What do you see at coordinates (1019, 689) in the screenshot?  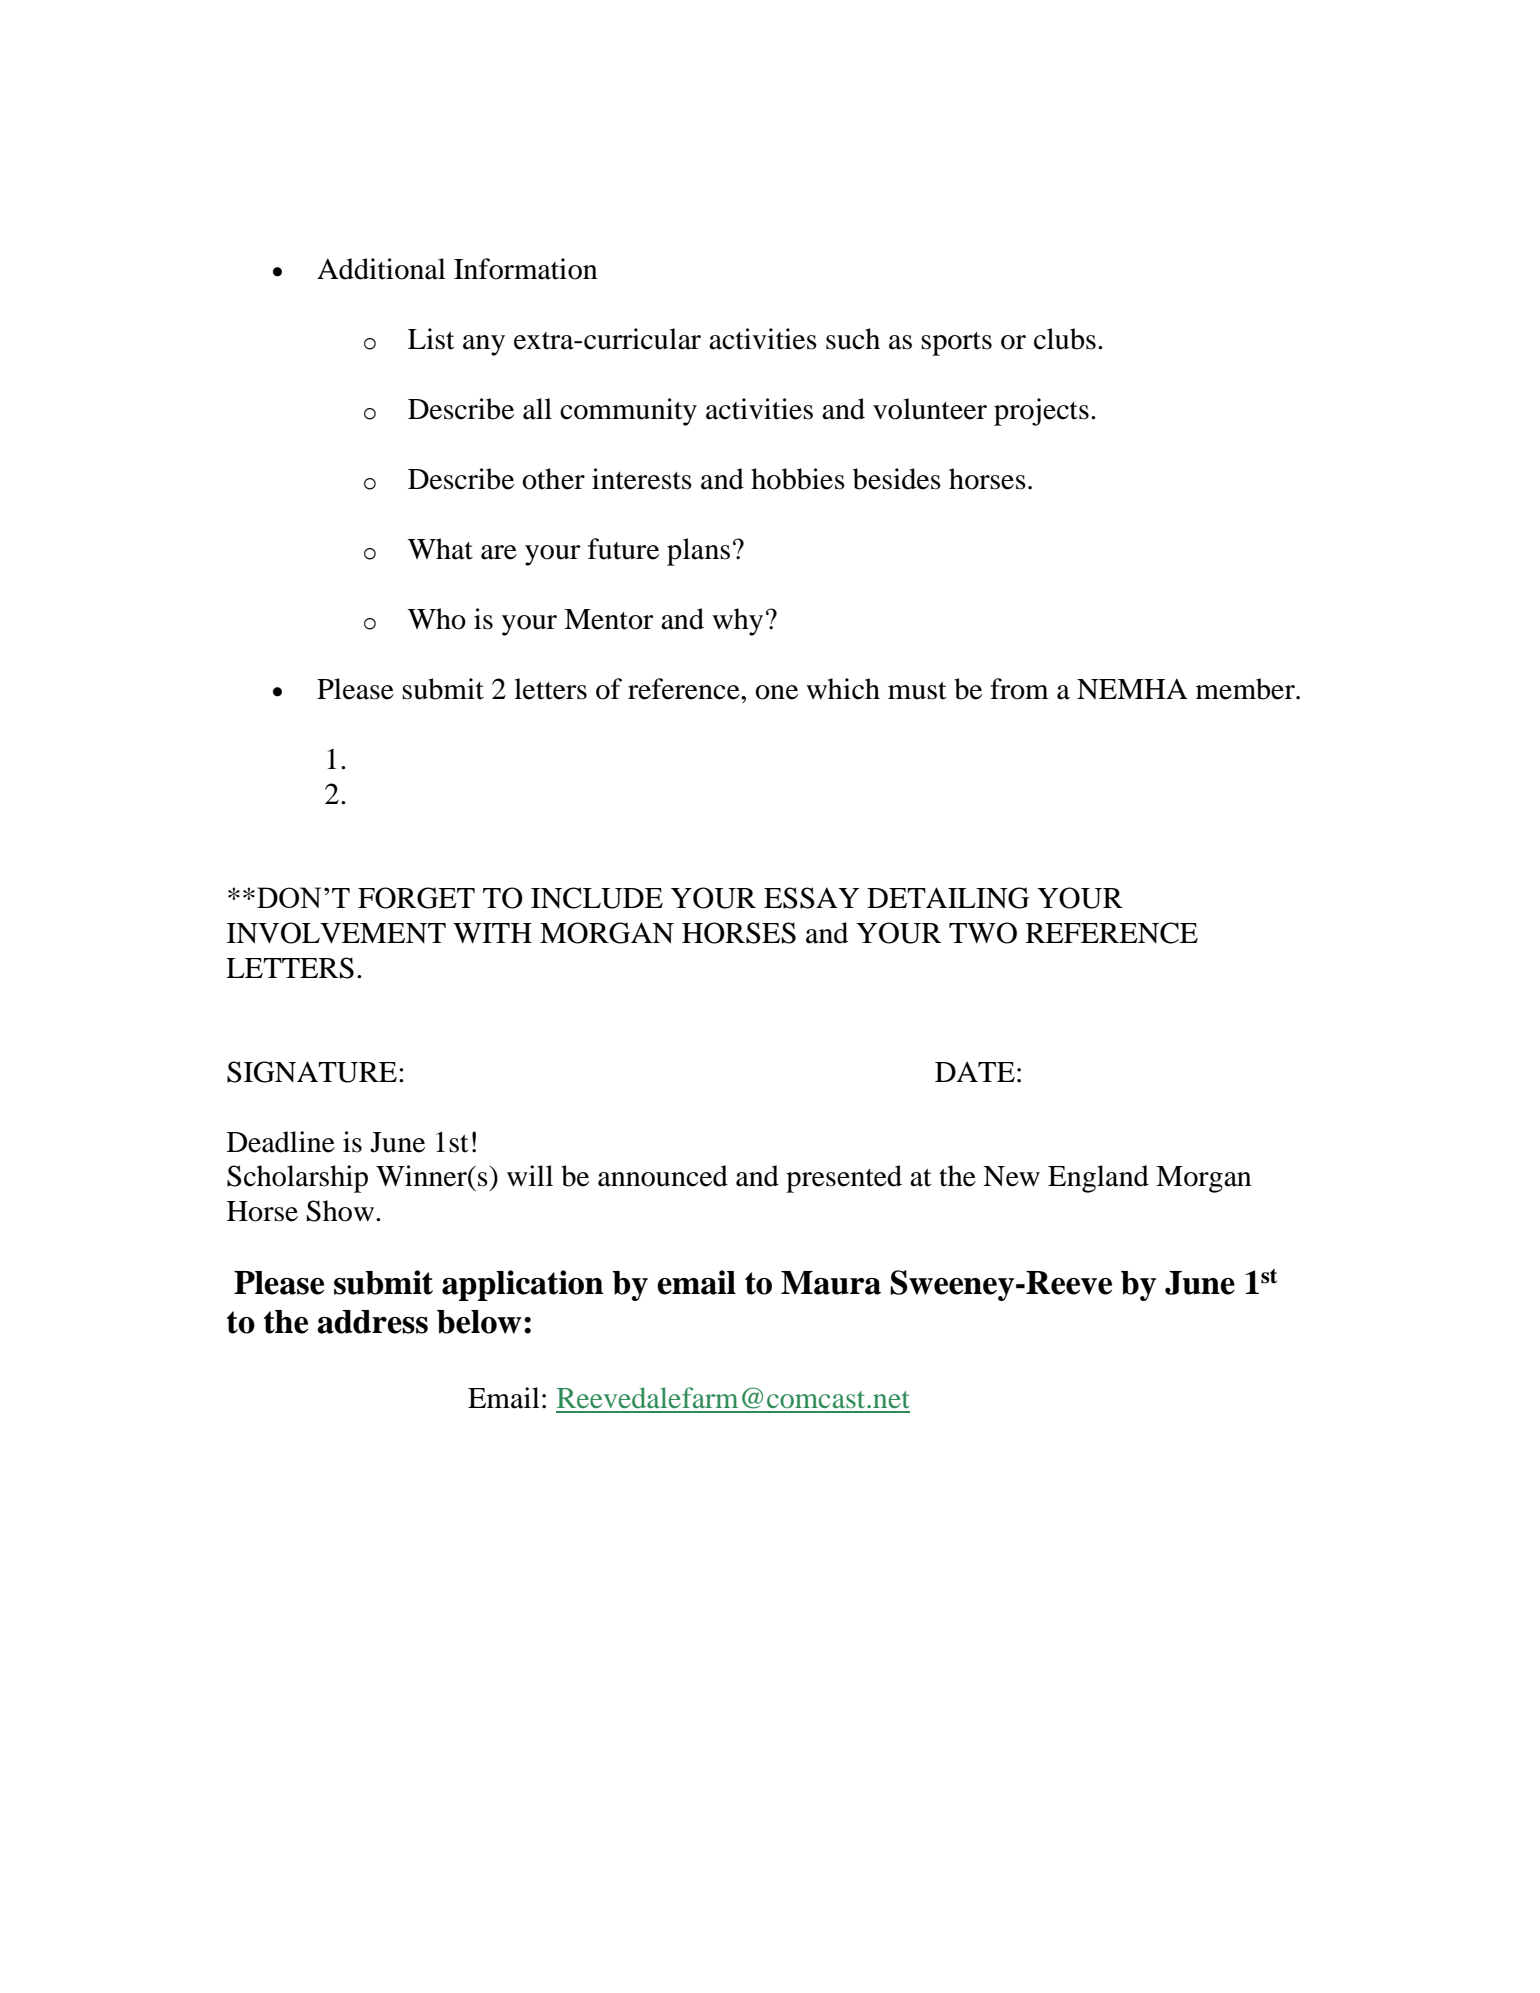 I see `from` at bounding box center [1019, 689].
